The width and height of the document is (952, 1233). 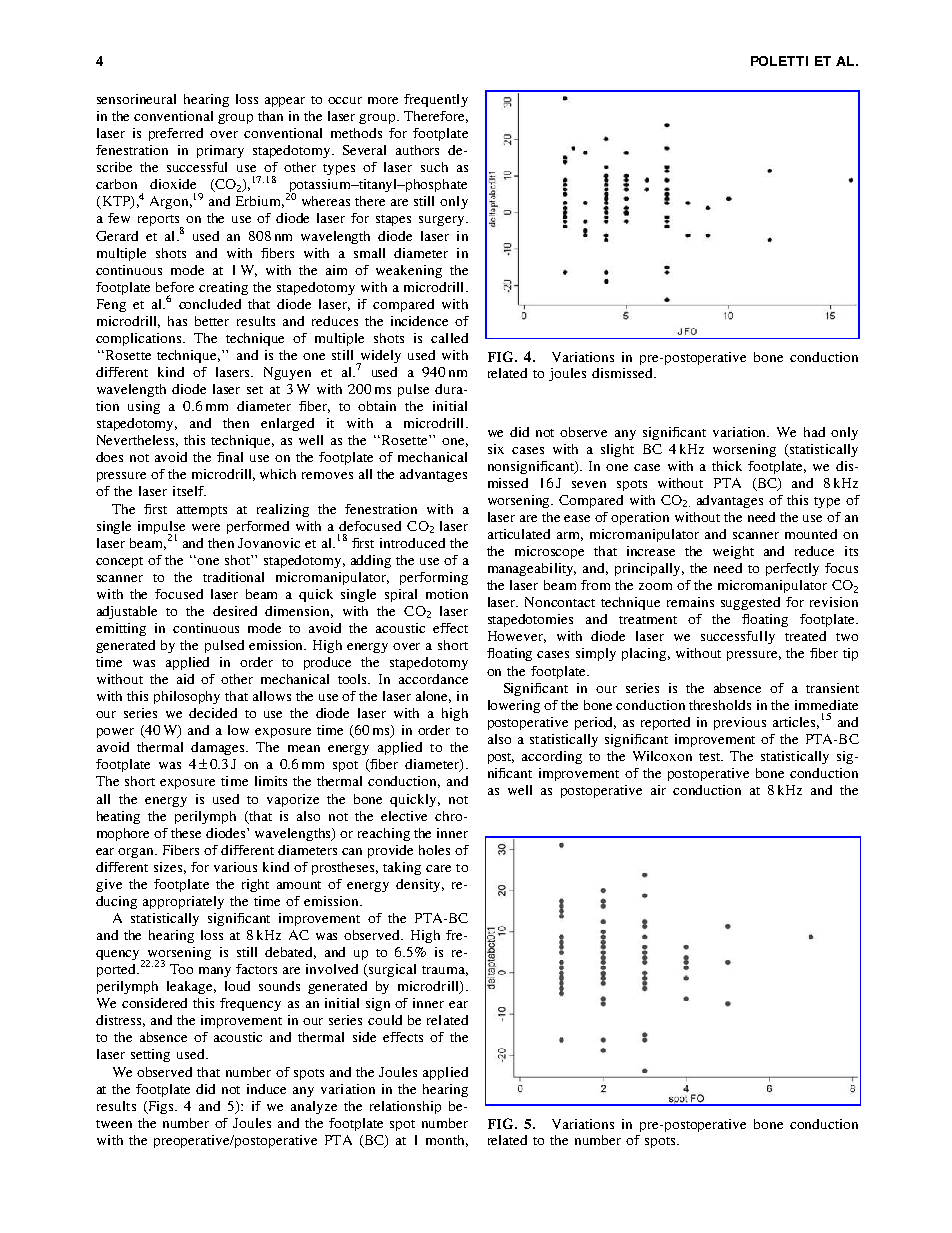 I want to click on test, so click(x=710, y=757).
